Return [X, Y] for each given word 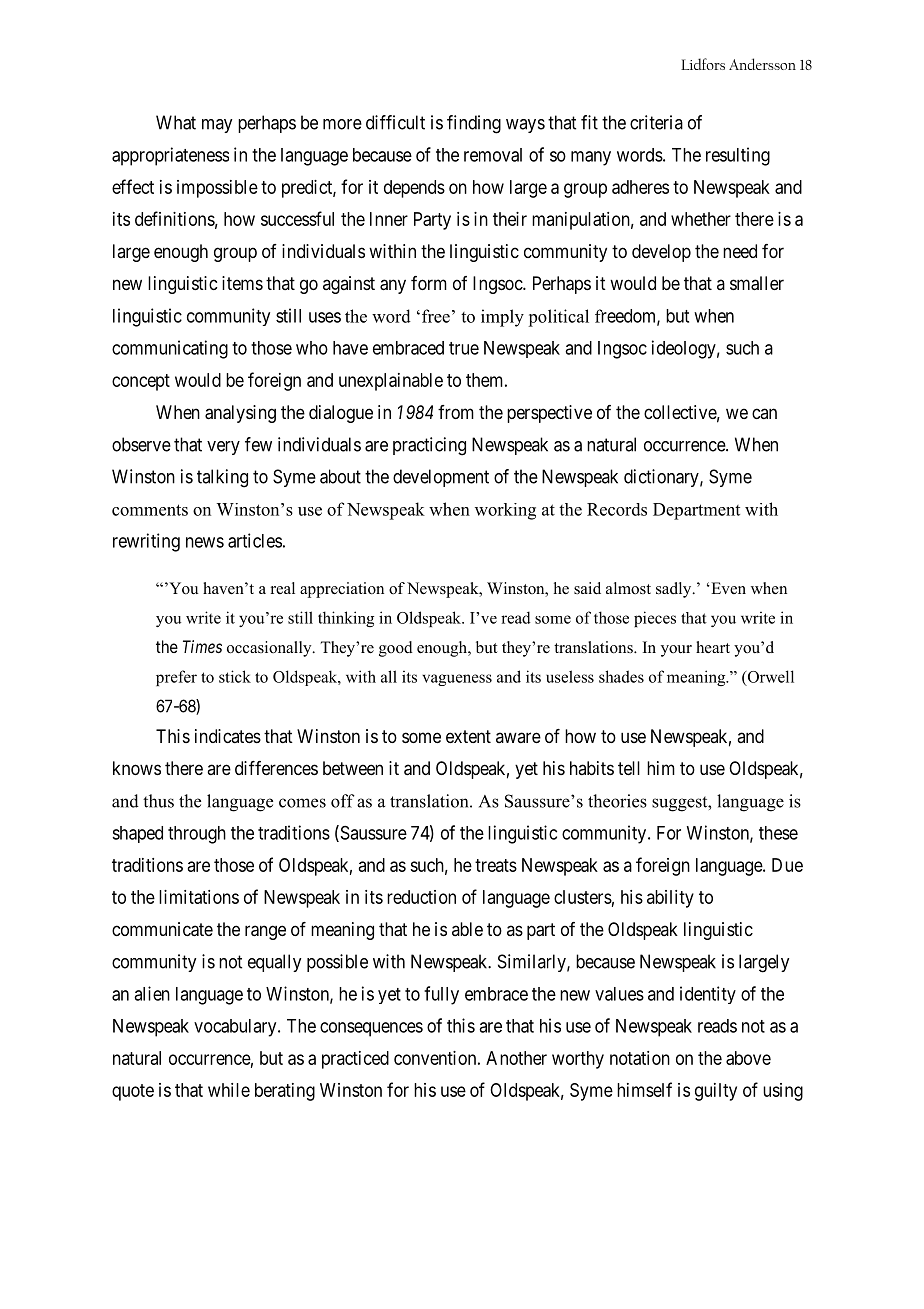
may [217, 126]
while [229, 1090]
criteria [656, 122]
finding [474, 124]
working [505, 511]
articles [255, 540]
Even [727, 588]
